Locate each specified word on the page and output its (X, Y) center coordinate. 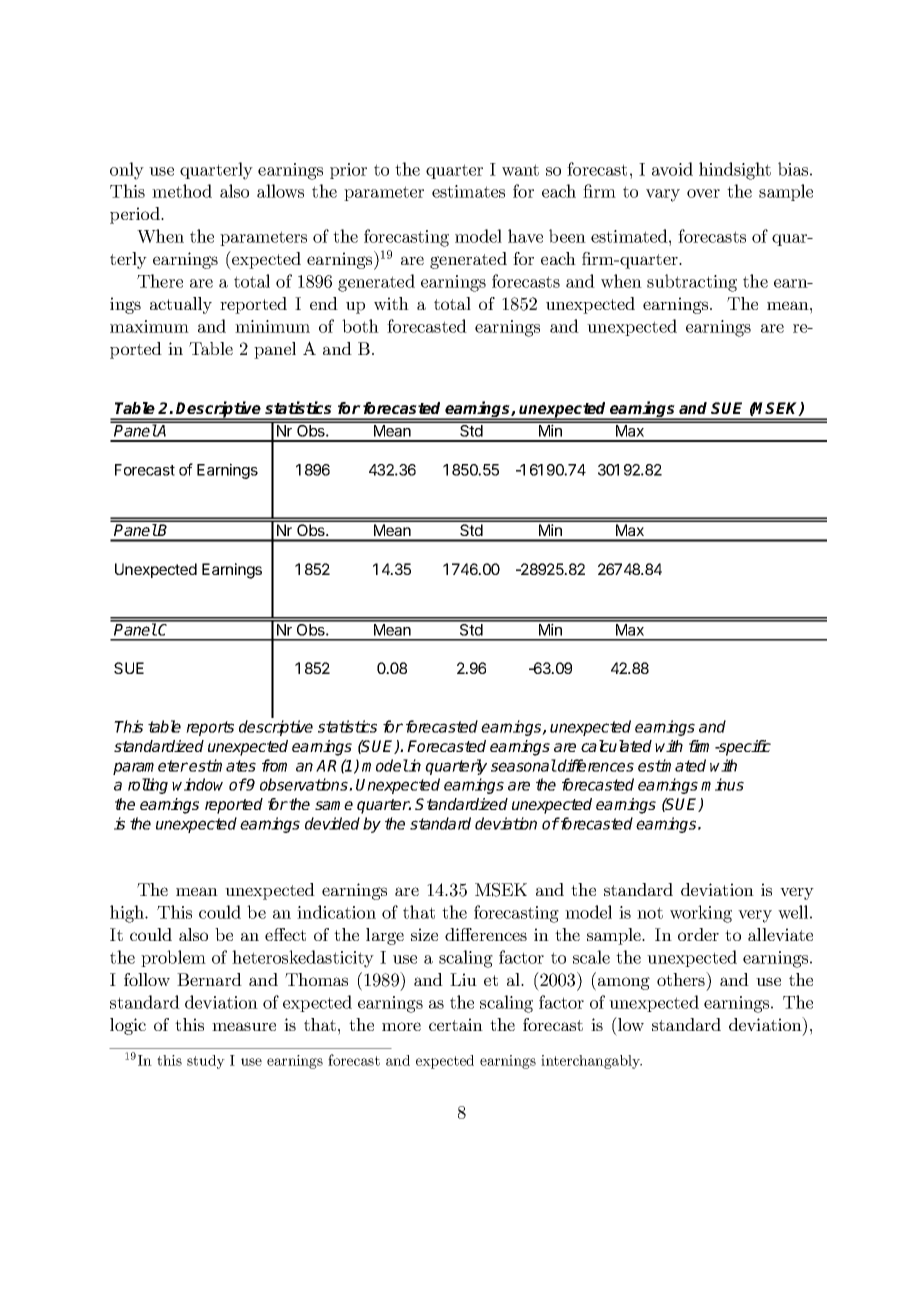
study (206, 1062)
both (360, 326)
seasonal (524, 765)
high (128, 914)
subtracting (692, 283)
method (182, 191)
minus (722, 784)
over (703, 193)
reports (210, 728)
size (424, 934)
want (520, 170)
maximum (149, 326)
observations (305, 784)
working (701, 914)
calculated (616, 746)
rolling (148, 786)
